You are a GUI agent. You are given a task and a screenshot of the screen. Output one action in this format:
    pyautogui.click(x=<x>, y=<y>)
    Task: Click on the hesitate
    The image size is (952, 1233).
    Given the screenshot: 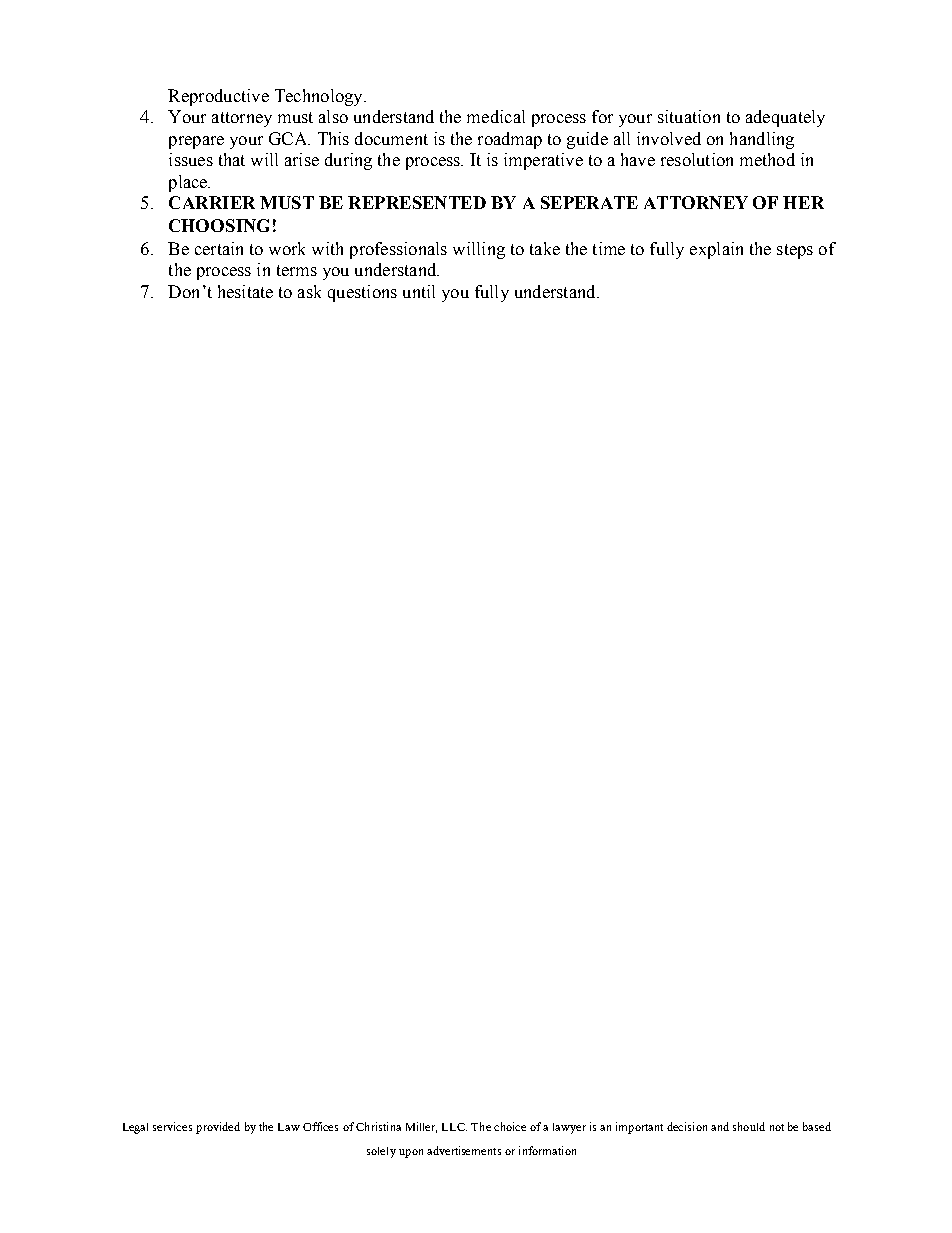 What is the action you would take?
    pyautogui.click(x=245, y=291)
